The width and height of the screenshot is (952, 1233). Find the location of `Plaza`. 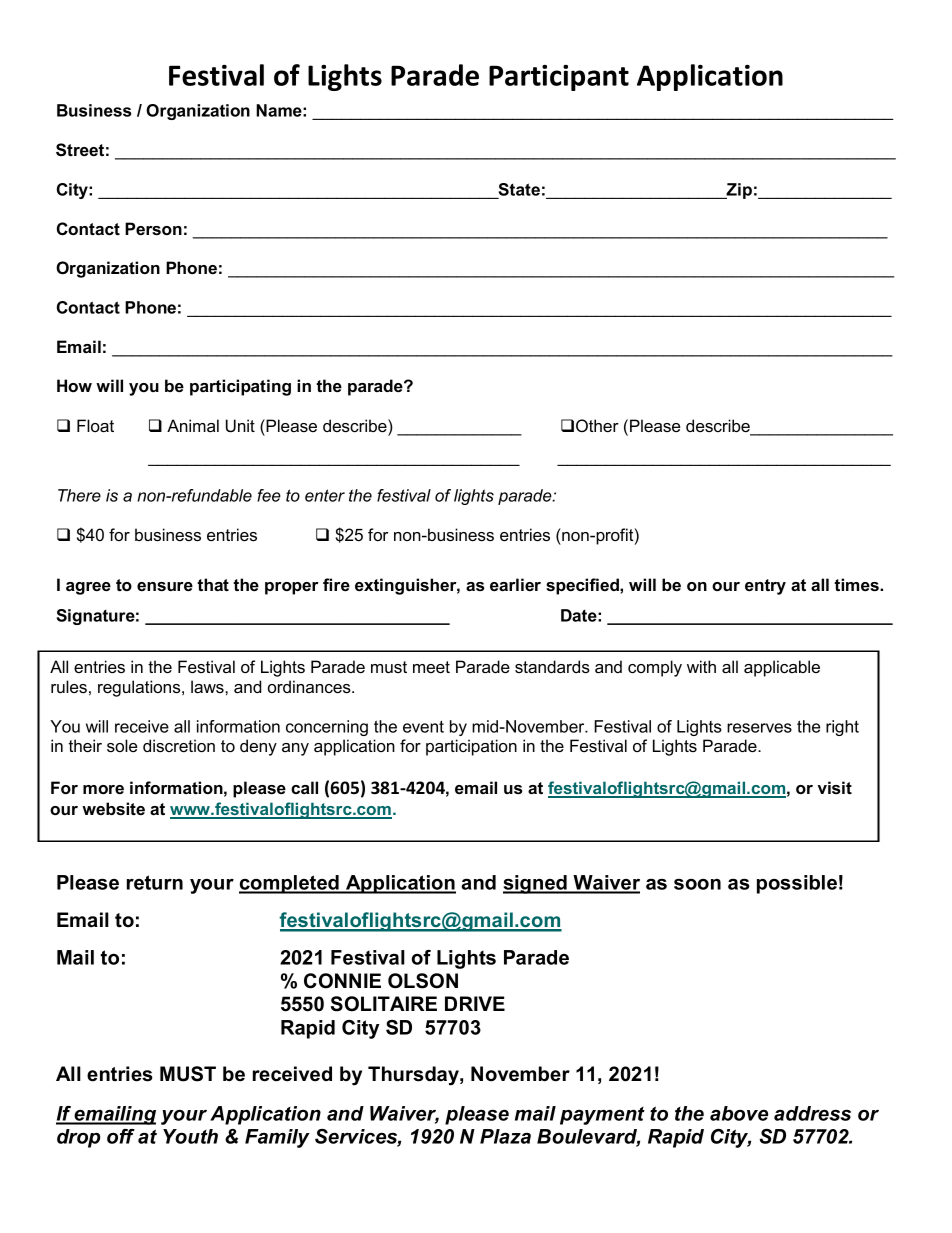

Plaza is located at coordinates (505, 1136).
